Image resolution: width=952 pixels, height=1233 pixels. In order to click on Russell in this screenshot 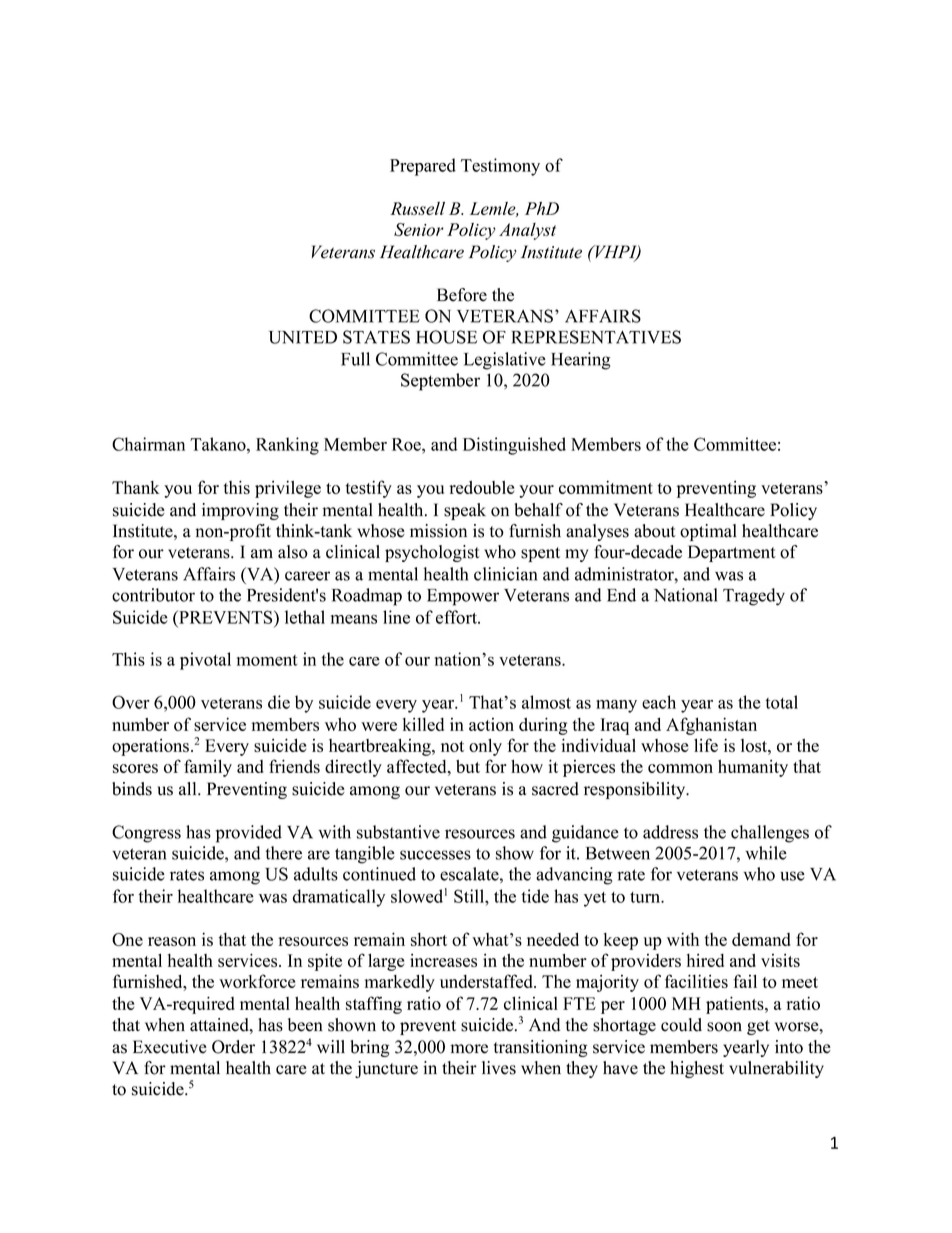, I will do `click(417, 208)`.
